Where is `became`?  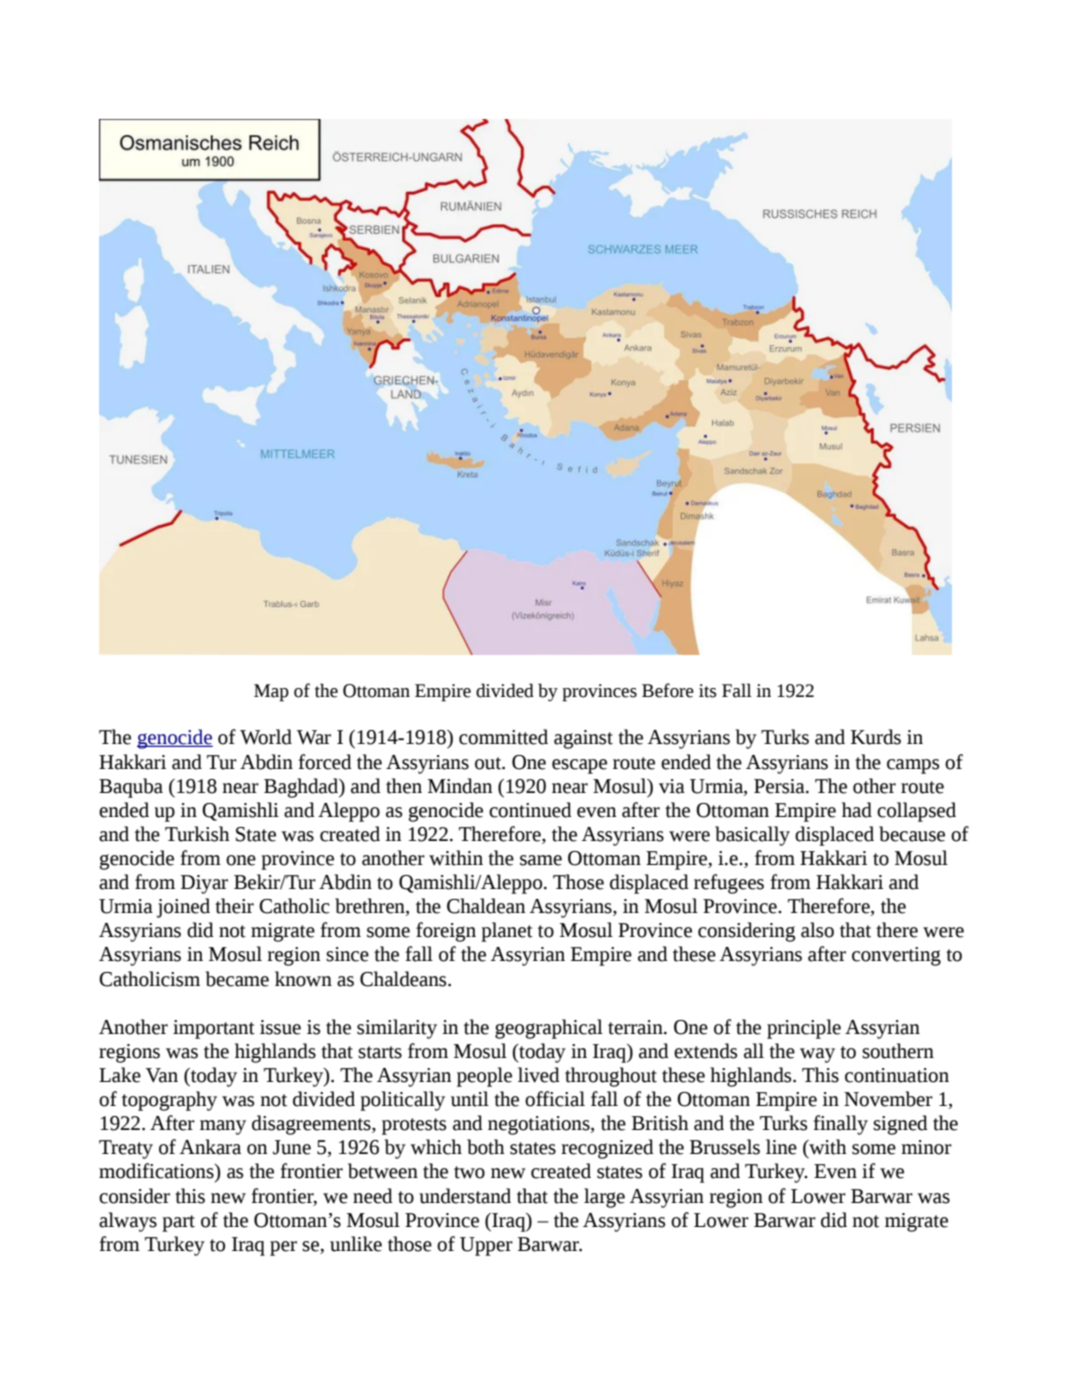 became is located at coordinates (237, 979).
